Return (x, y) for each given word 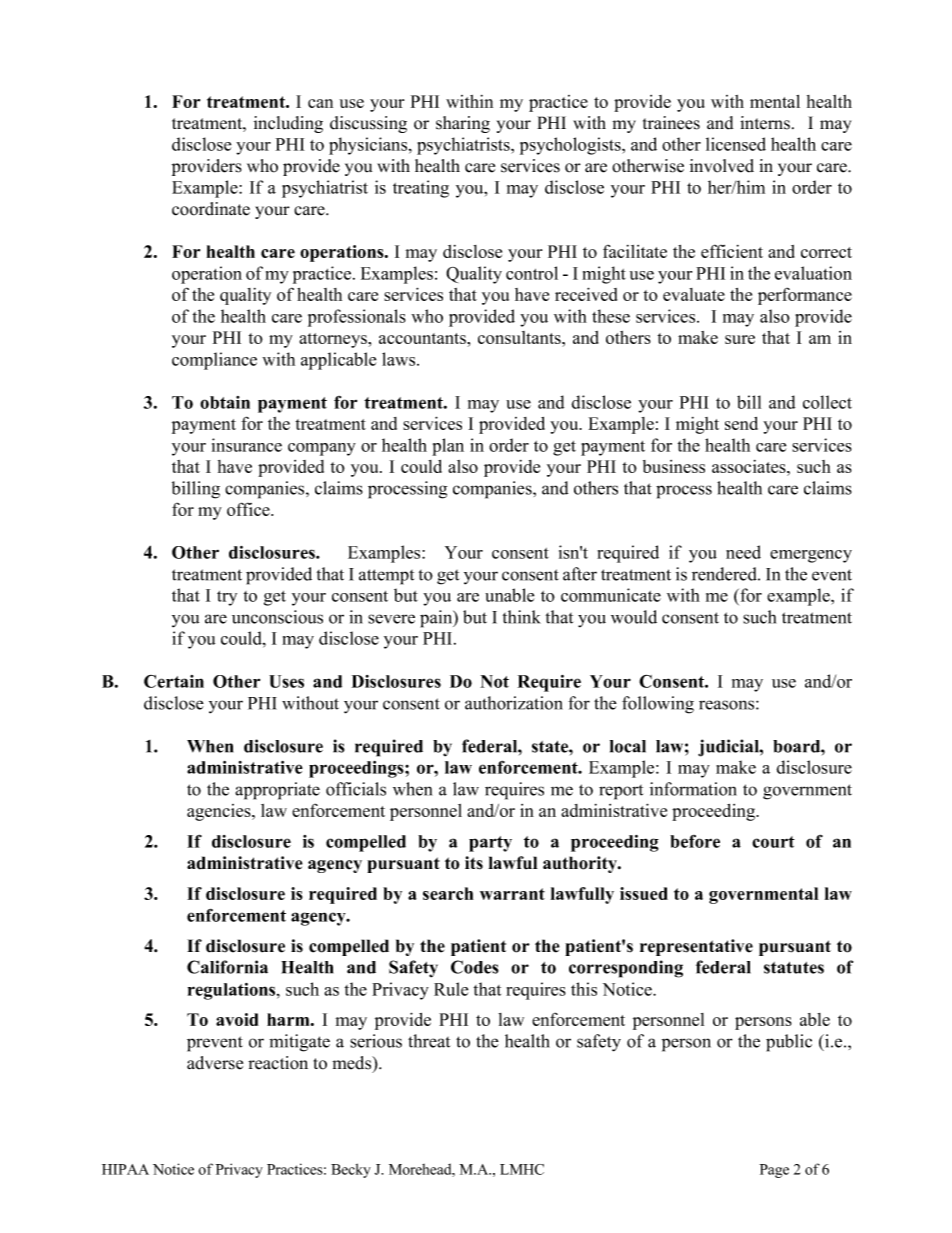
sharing (463, 124)
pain (437, 619)
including (288, 124)
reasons (728, 705)
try (227, 598)
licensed (736, 144)
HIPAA (125, 1169)
